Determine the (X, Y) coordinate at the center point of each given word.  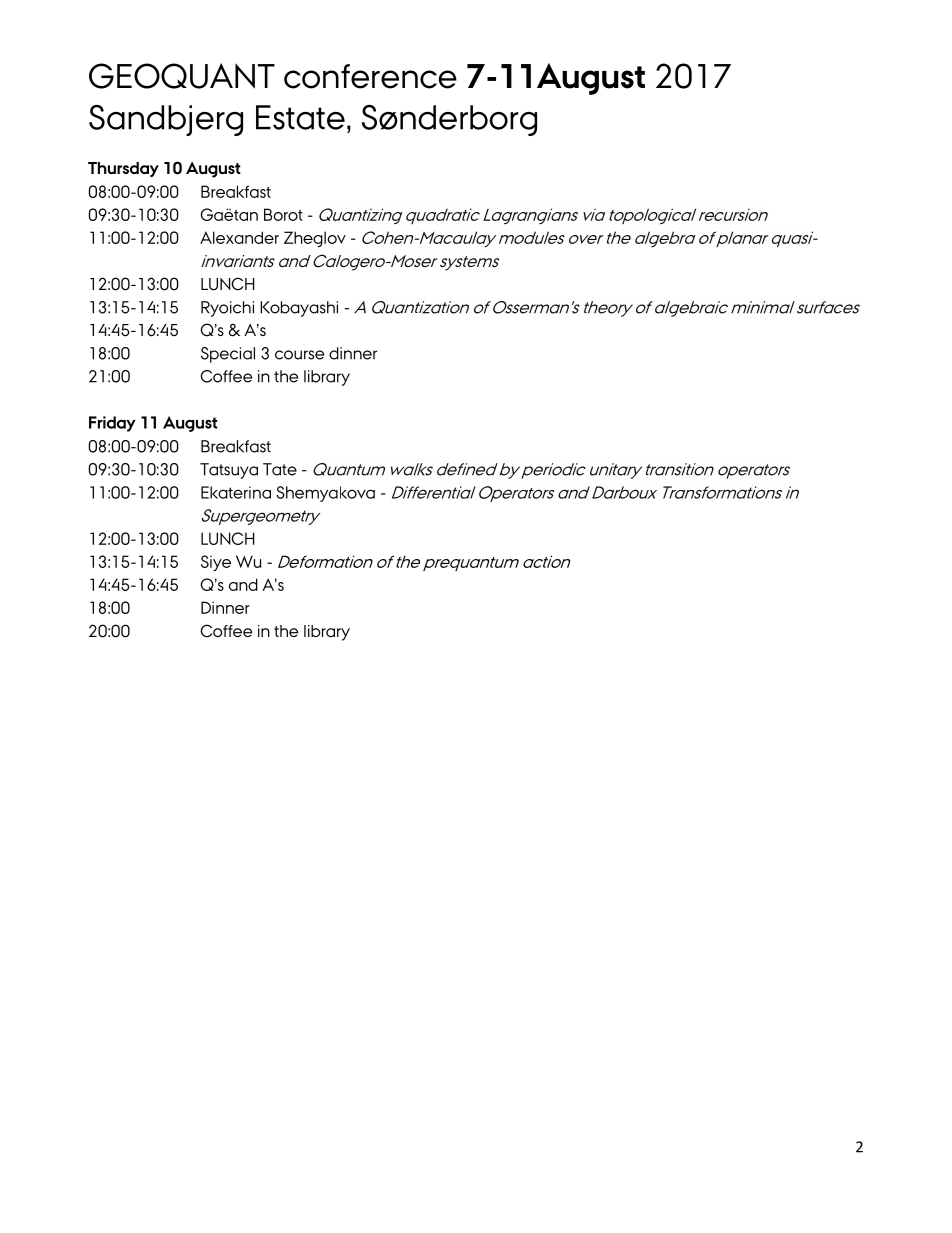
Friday (112, 424)
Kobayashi (299, 309)
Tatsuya (229, 471)
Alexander (239, 237)
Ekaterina (236, 492)
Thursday (123, 169)
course (299, 355)
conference (370, 76)
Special (228, 355)
